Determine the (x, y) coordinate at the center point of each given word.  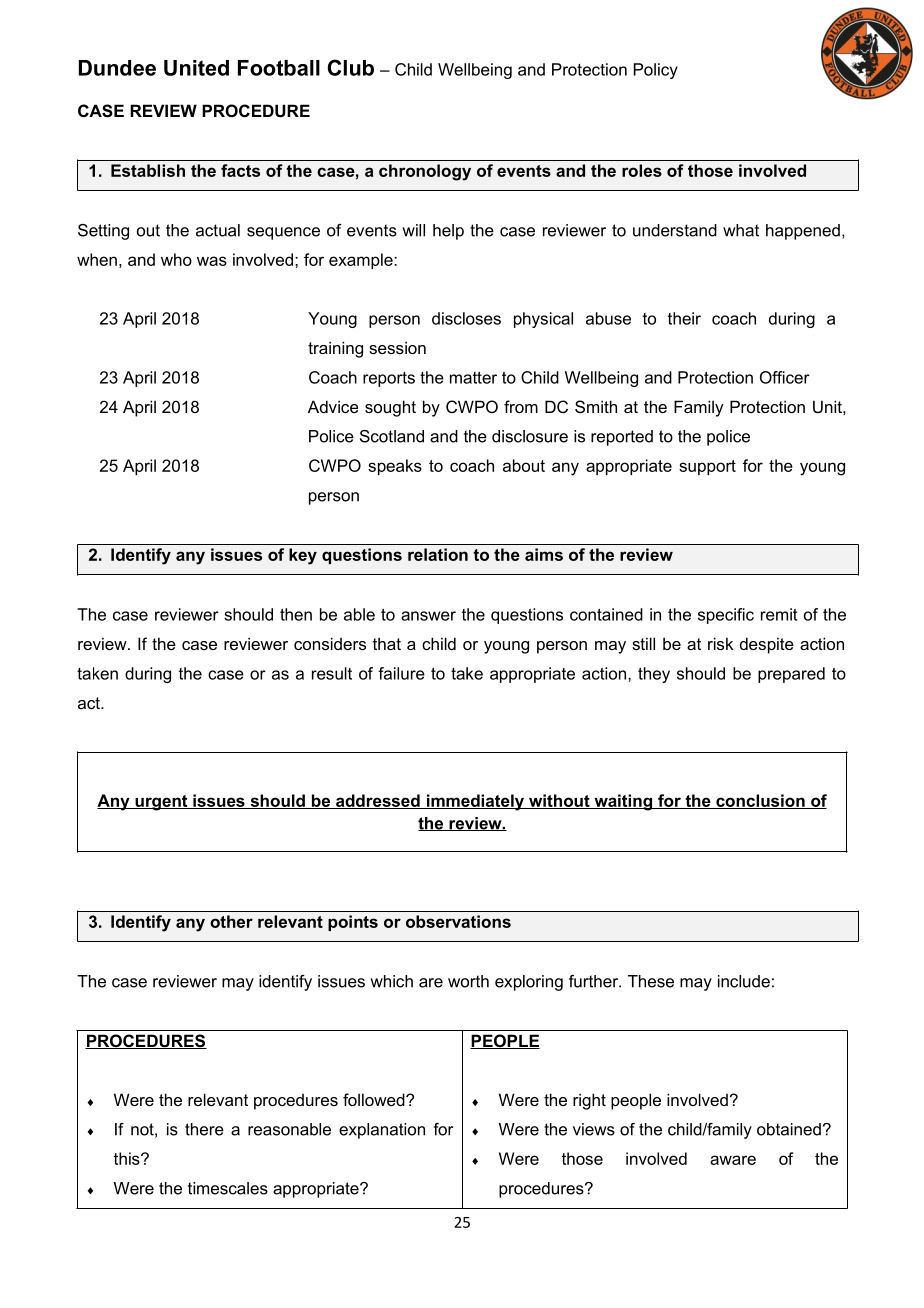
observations (458, 921)
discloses (466, 318)
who (176, 259)
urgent (161, 803)
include (744, 981)
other (231, 921)
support (707, 467)
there (204, 1129)
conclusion (760, 801)
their (684, 318)
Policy (656, 71)
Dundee (117, 68)
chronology (425, 172)
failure (401, 673)
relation (438, 554)
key (303, 556)
